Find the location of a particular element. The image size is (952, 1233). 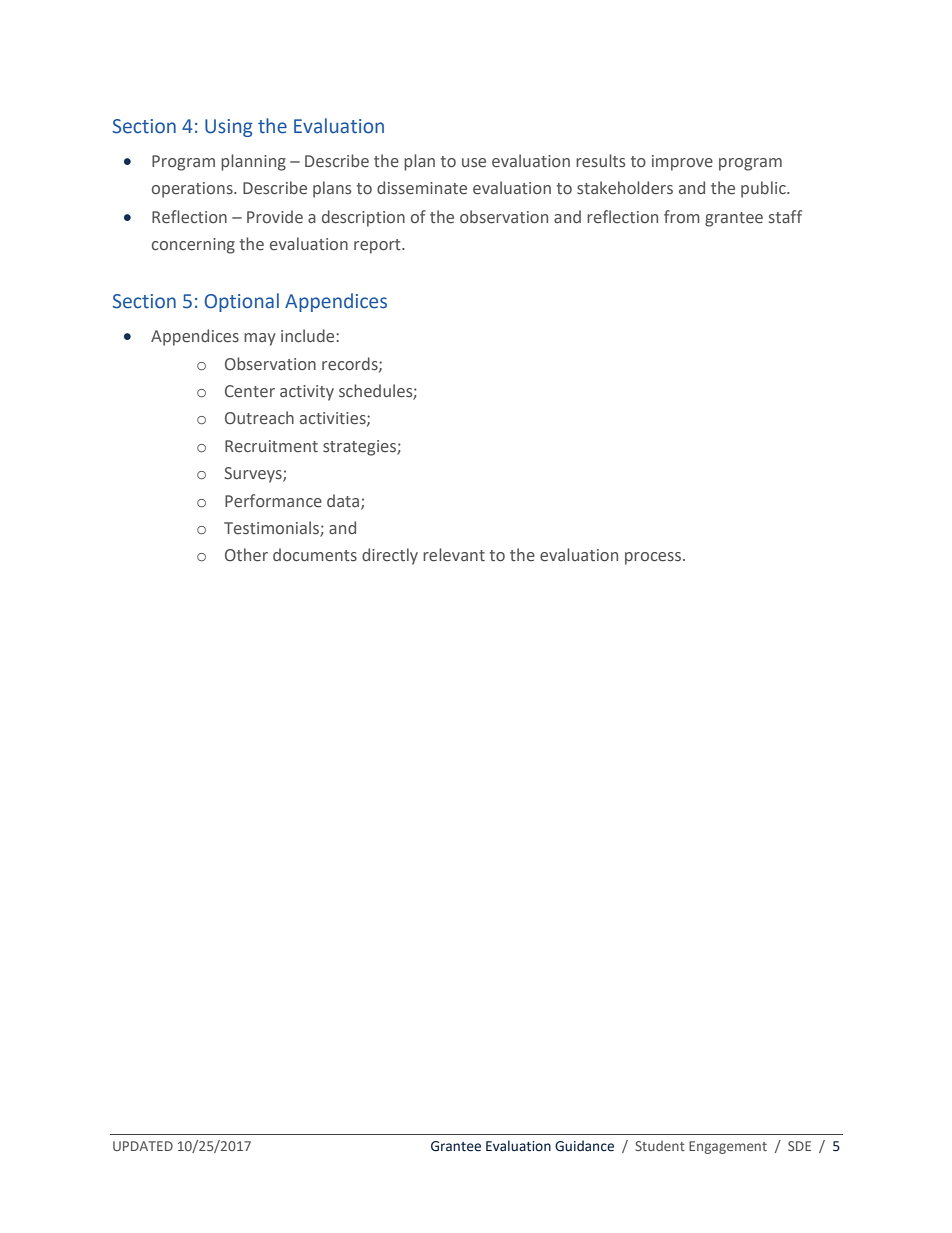

relevant is located at coordinates (454, 555).
